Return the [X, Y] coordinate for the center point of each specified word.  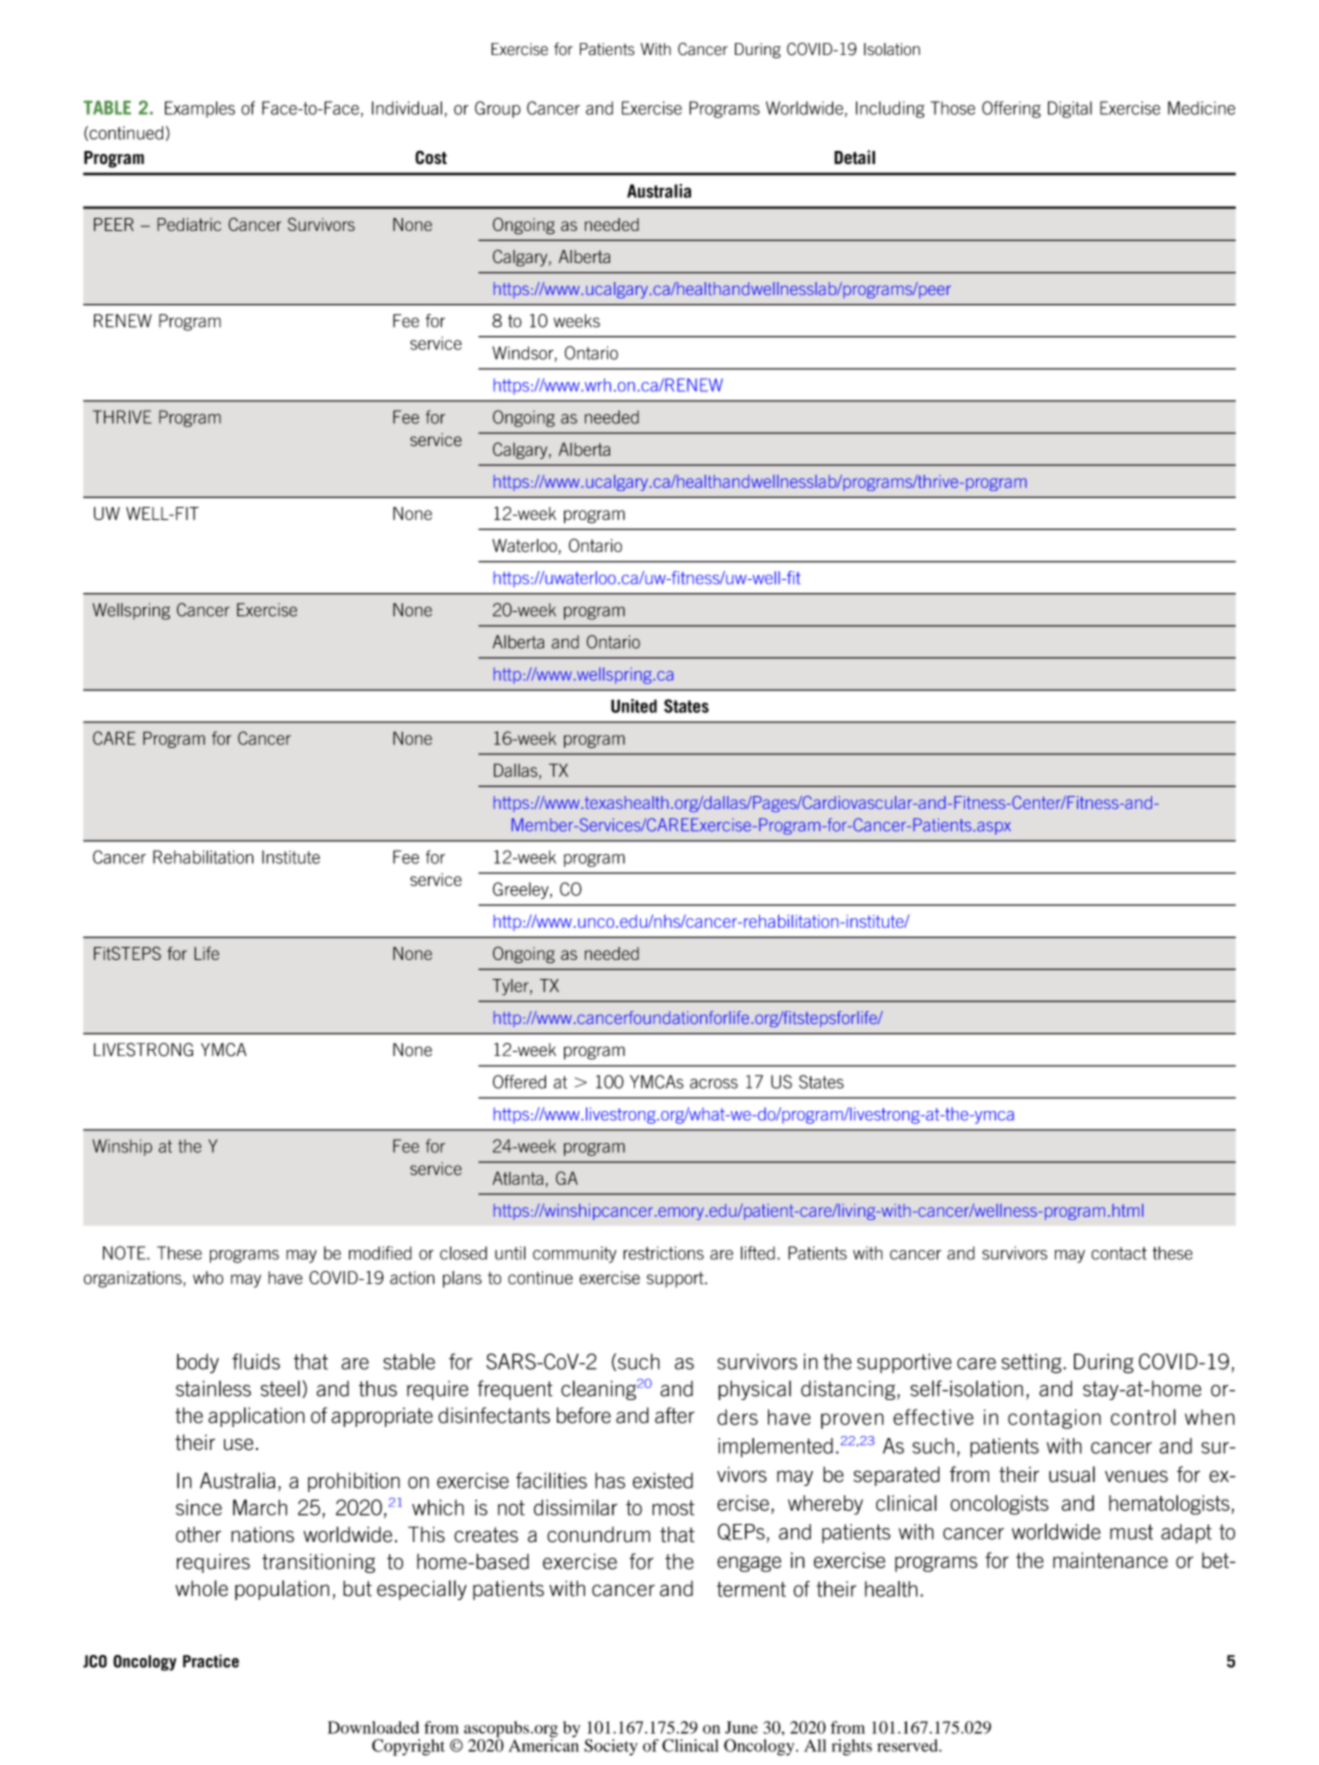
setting [1033, 1364]
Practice [211, 1661]
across [714, 1083]
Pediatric [189, 224]
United [634, 706]
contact [1119, 1253]
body [198, 1363]
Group [498, 109]
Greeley [522, 890]
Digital [1070, 109]
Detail [854, 157]
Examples [200, 109]
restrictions [663, 1253]
